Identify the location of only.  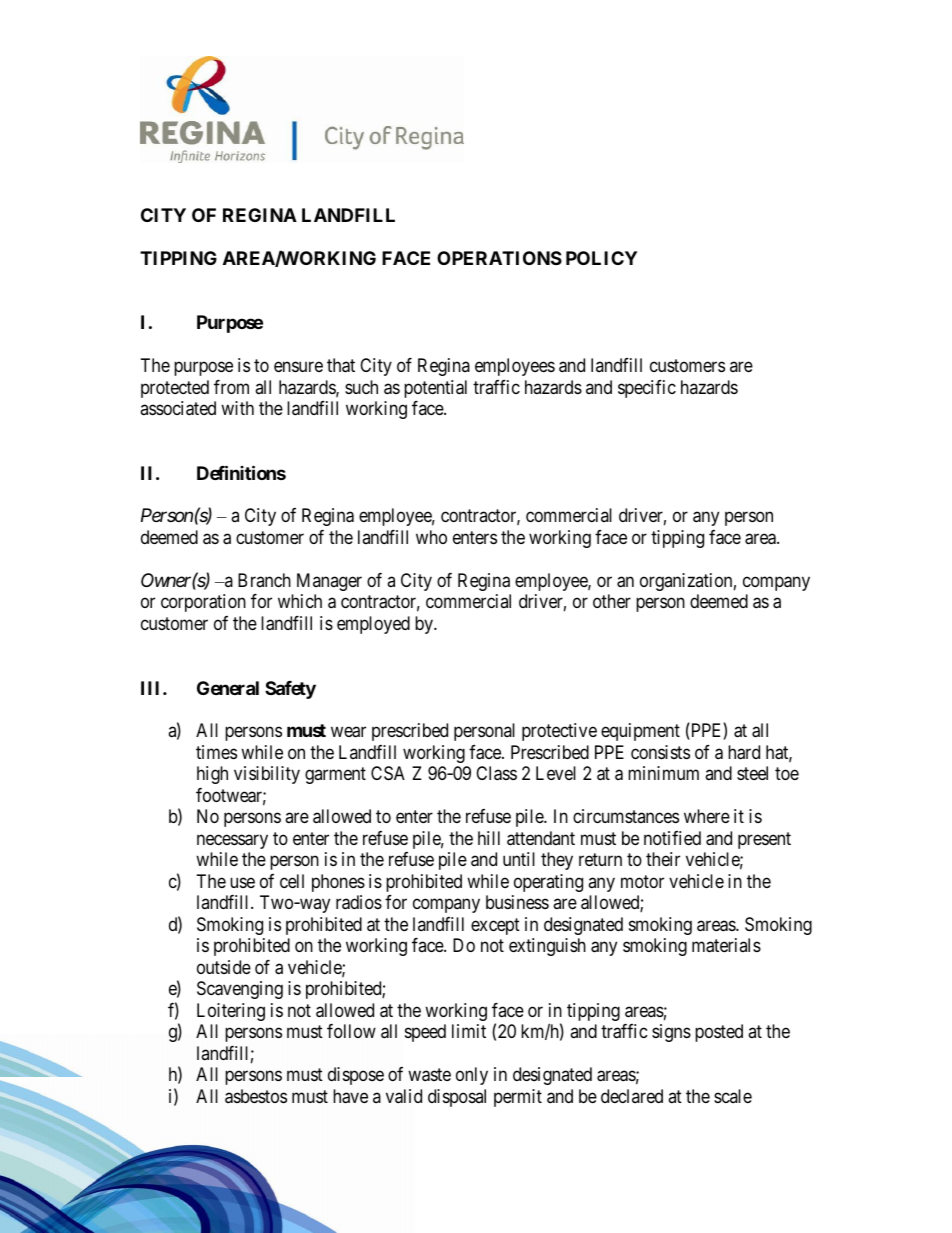
(472, 1076).
